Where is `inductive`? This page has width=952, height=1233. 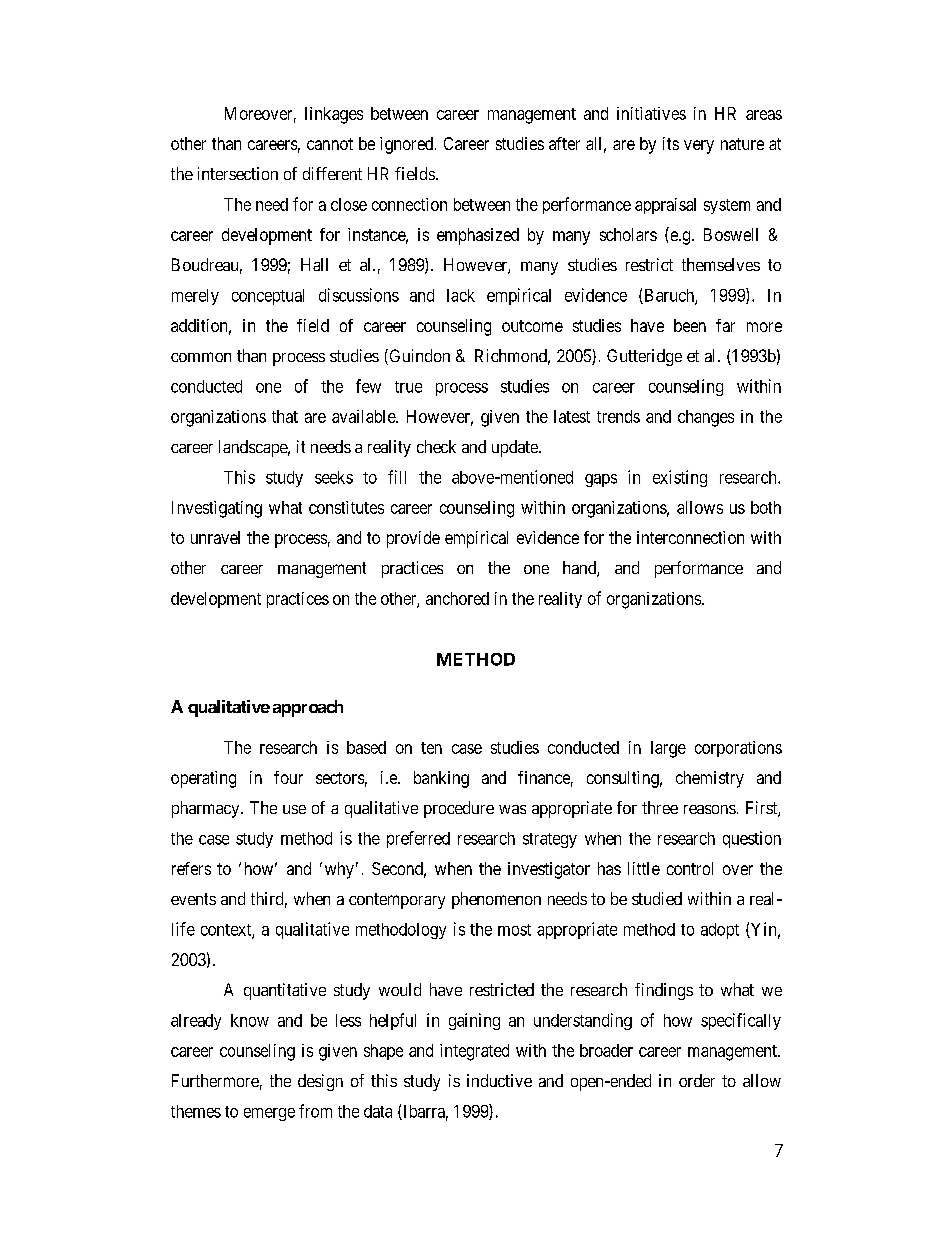
inductive is located at coordinates (499, 1080).
